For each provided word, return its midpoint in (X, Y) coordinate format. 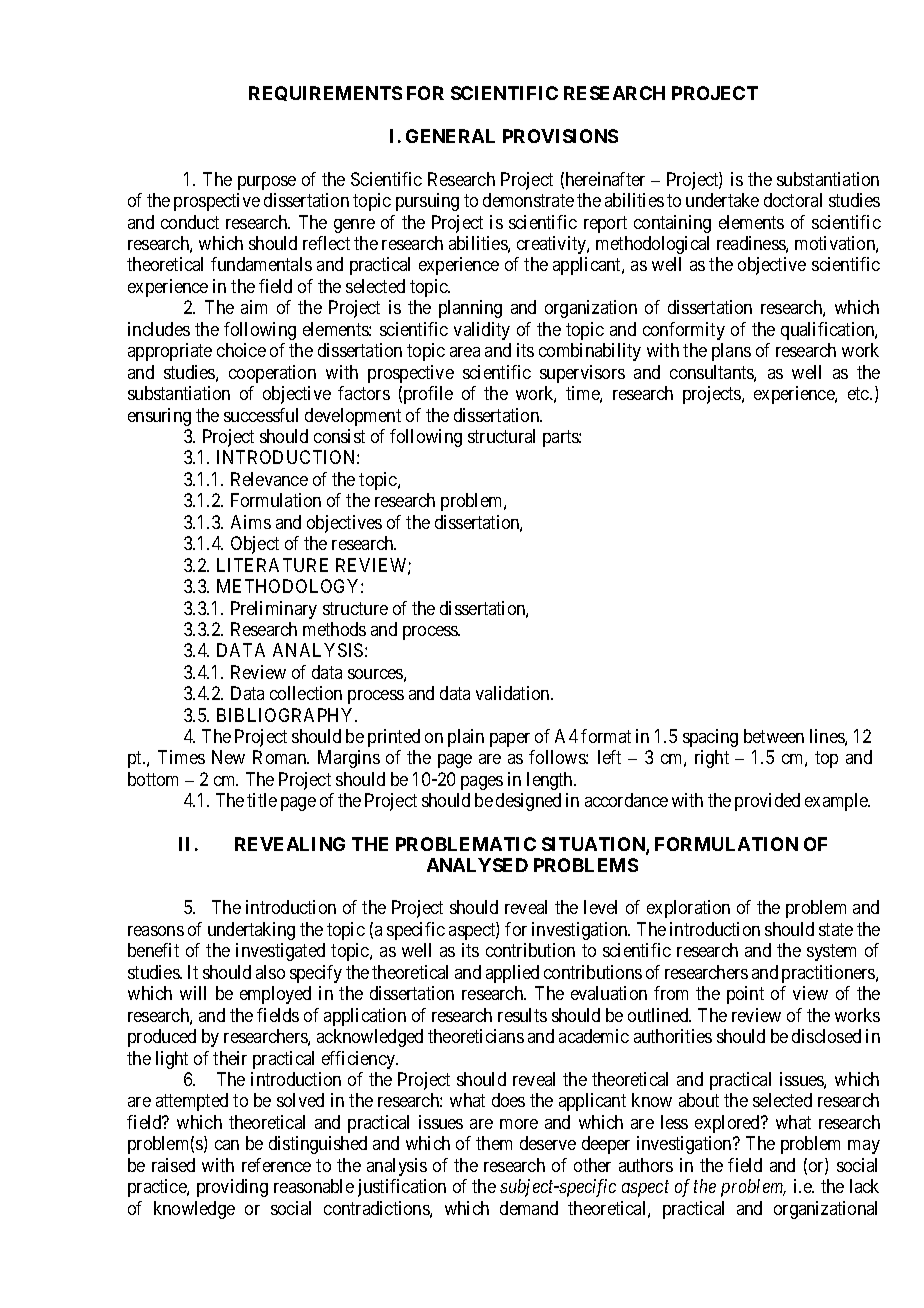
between (774, 736)
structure (355, 608)
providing (232, 1188)
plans (731, 352)
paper (510, 740)
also (270, 972)
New (228, 757)
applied (512, 974)
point (745, 995)
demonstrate (528, 200)
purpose (267, 183)
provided (767, 802)
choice (241, 350)
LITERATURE (272, 565)
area (465, 352)
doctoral (793, 200)
